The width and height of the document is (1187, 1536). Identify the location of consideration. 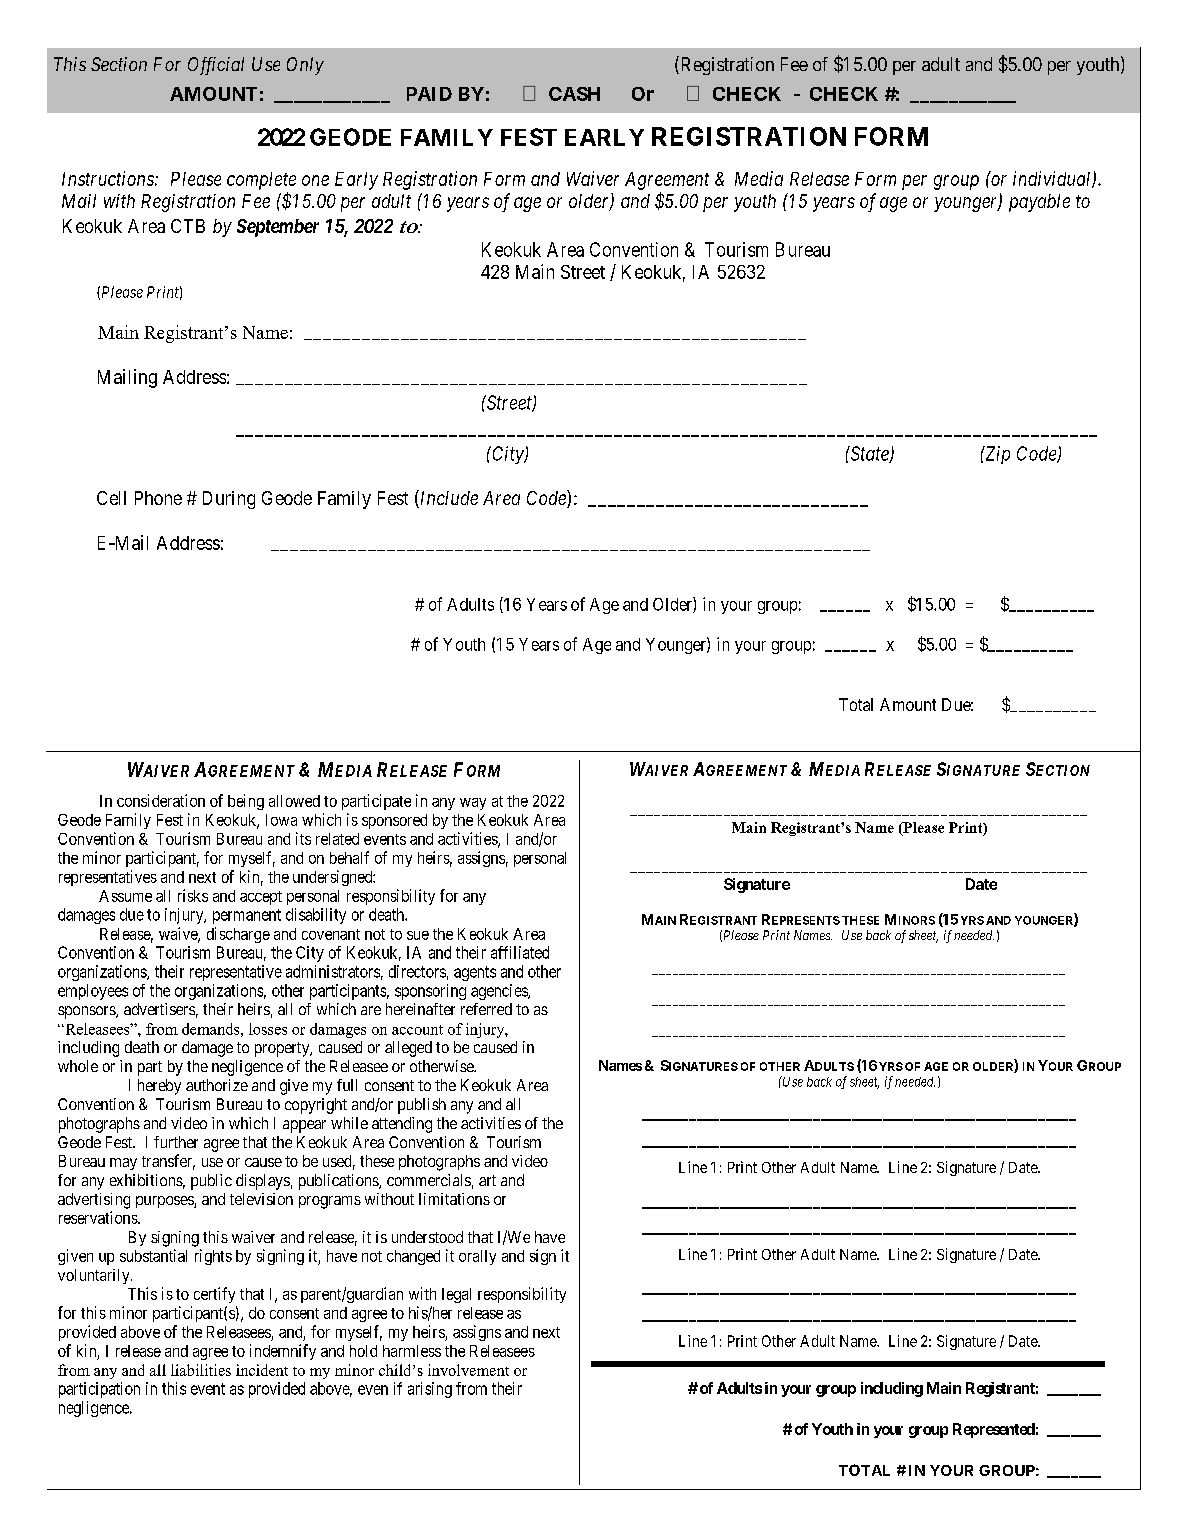
(161, 800).
